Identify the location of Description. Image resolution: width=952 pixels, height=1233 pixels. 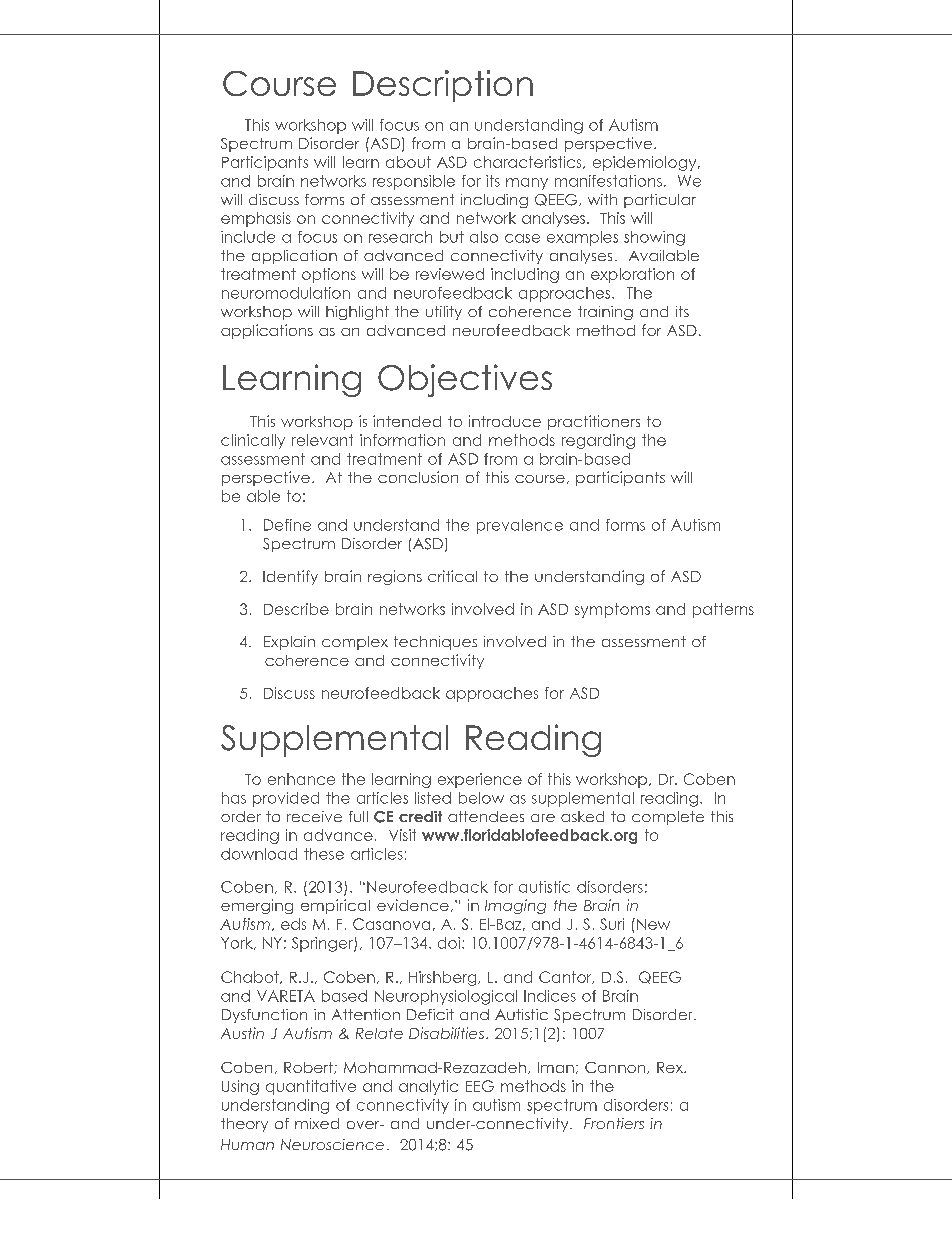
(443, 86).
